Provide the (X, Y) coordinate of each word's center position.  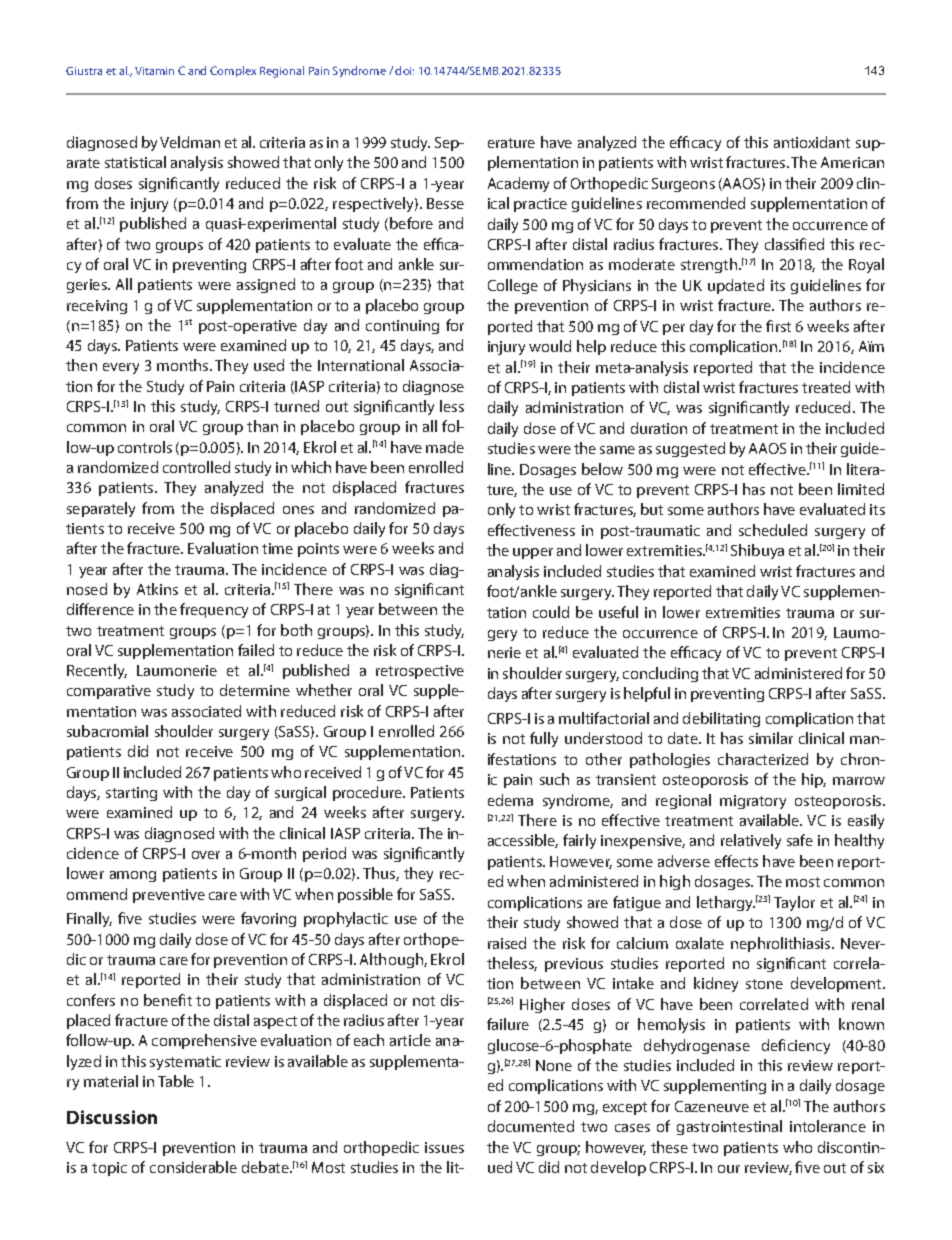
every (121, 368)
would (550, 346)
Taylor (794, 903)
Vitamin (154, 71)
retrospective (420, 672)
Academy (518, 184)
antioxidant (812, 142)
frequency (214, 610)
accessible (523, 841)
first (778, 326)
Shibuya (757, 551)
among (133, 876)
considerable (193, 1167)
